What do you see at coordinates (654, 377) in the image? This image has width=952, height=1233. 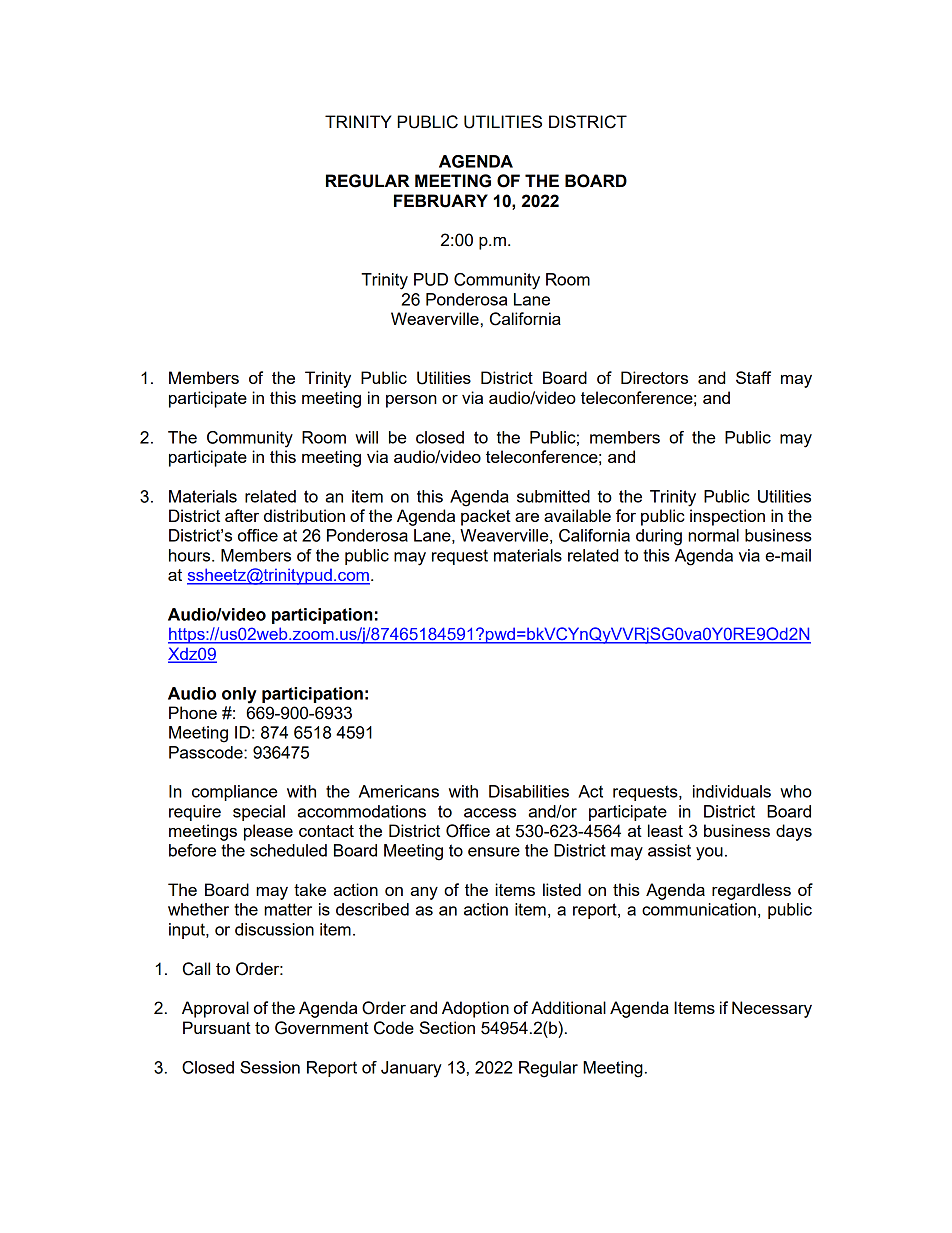 I see `Directors` at bounding box center [654, 377].
